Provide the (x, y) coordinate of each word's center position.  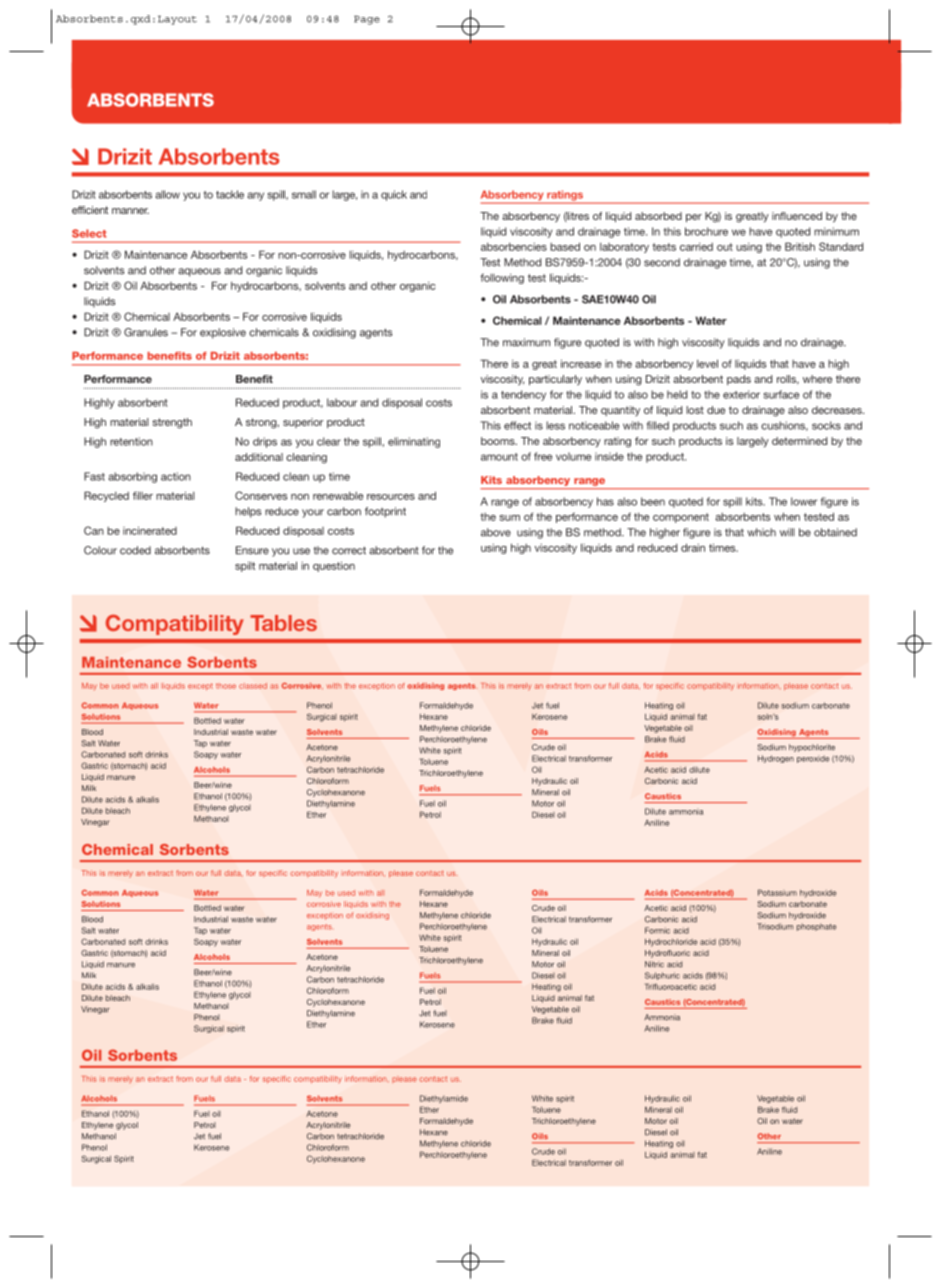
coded (135, 550)
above (496, 532)
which (761, 532)
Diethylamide (444, 1099)
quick (394, 195)
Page (367, 20)
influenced (797, 216)
